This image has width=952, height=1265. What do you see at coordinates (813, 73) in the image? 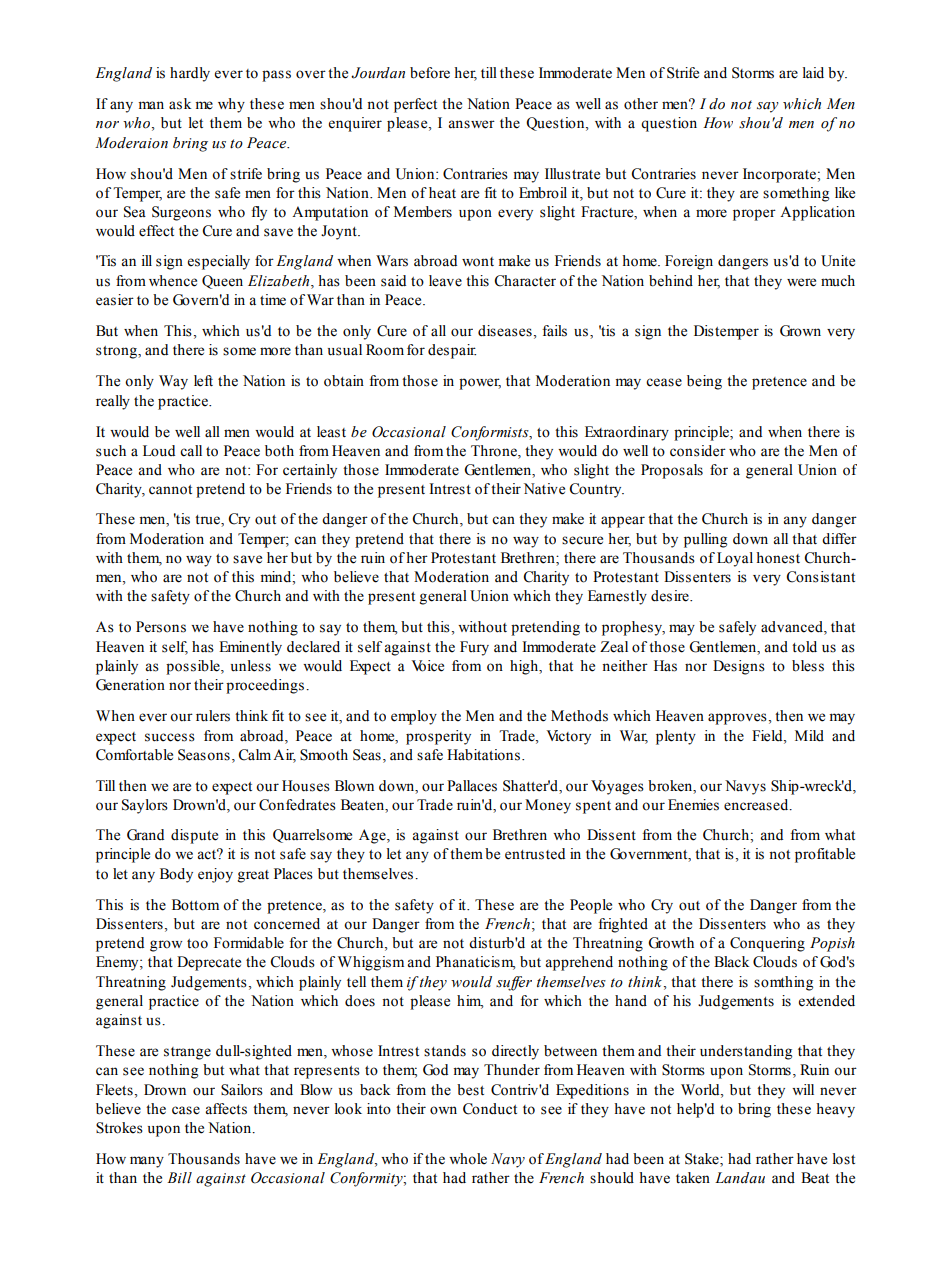
I see `laid` at bounding box center [813, 73].
